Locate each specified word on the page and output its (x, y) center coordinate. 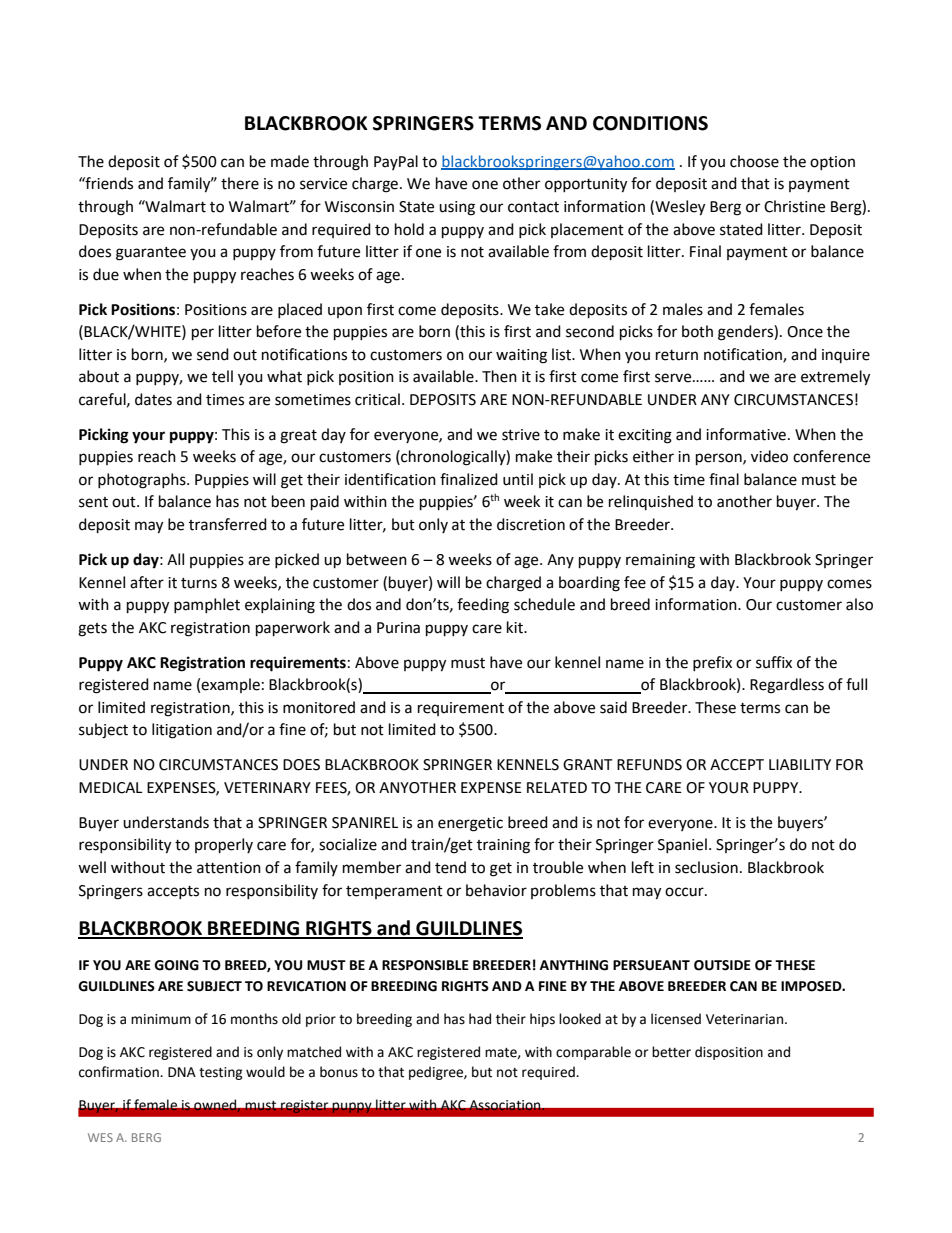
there (240, 183)
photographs (143, 481)
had (480, 1019)
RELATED (557, 787)
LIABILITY (800, 764)
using (457, 208)
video (769, 456)
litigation (182, 731)
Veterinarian (746, 1019)
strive (521, 435)
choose (754, 161)
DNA (182, 1072)
